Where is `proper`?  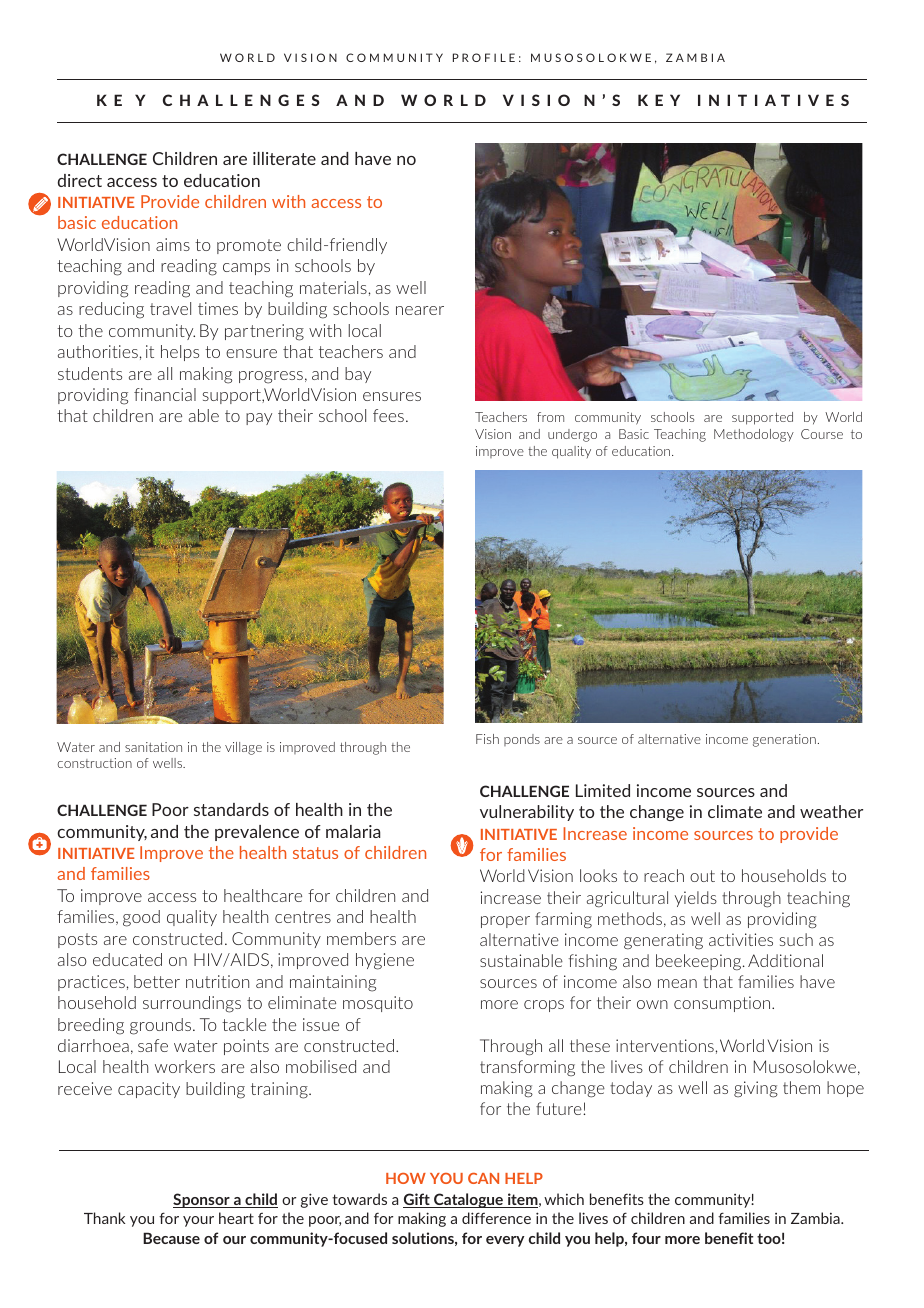
proper is located at coordinates (505, 922).
